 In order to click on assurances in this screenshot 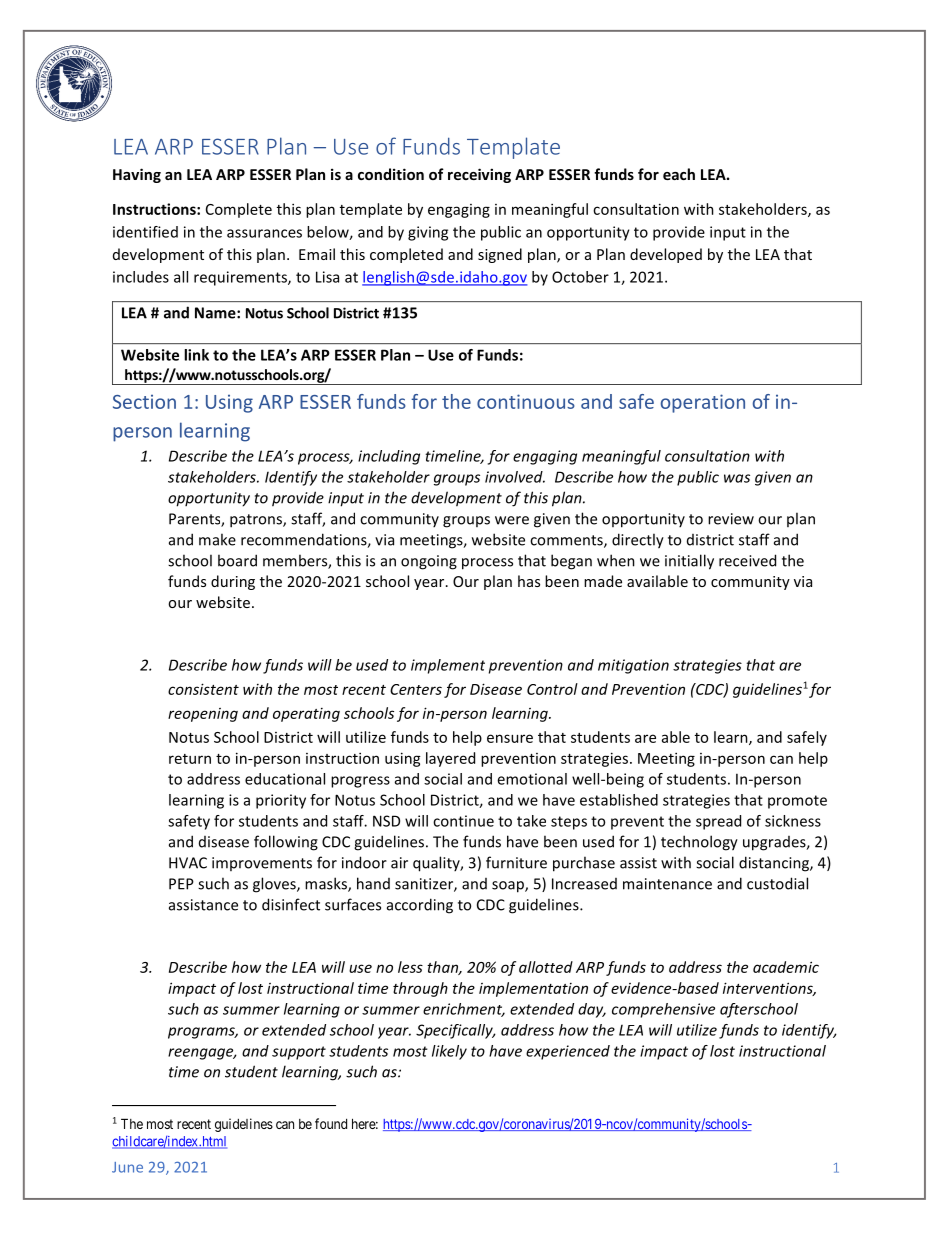, I will do `click(264, 233)`.
